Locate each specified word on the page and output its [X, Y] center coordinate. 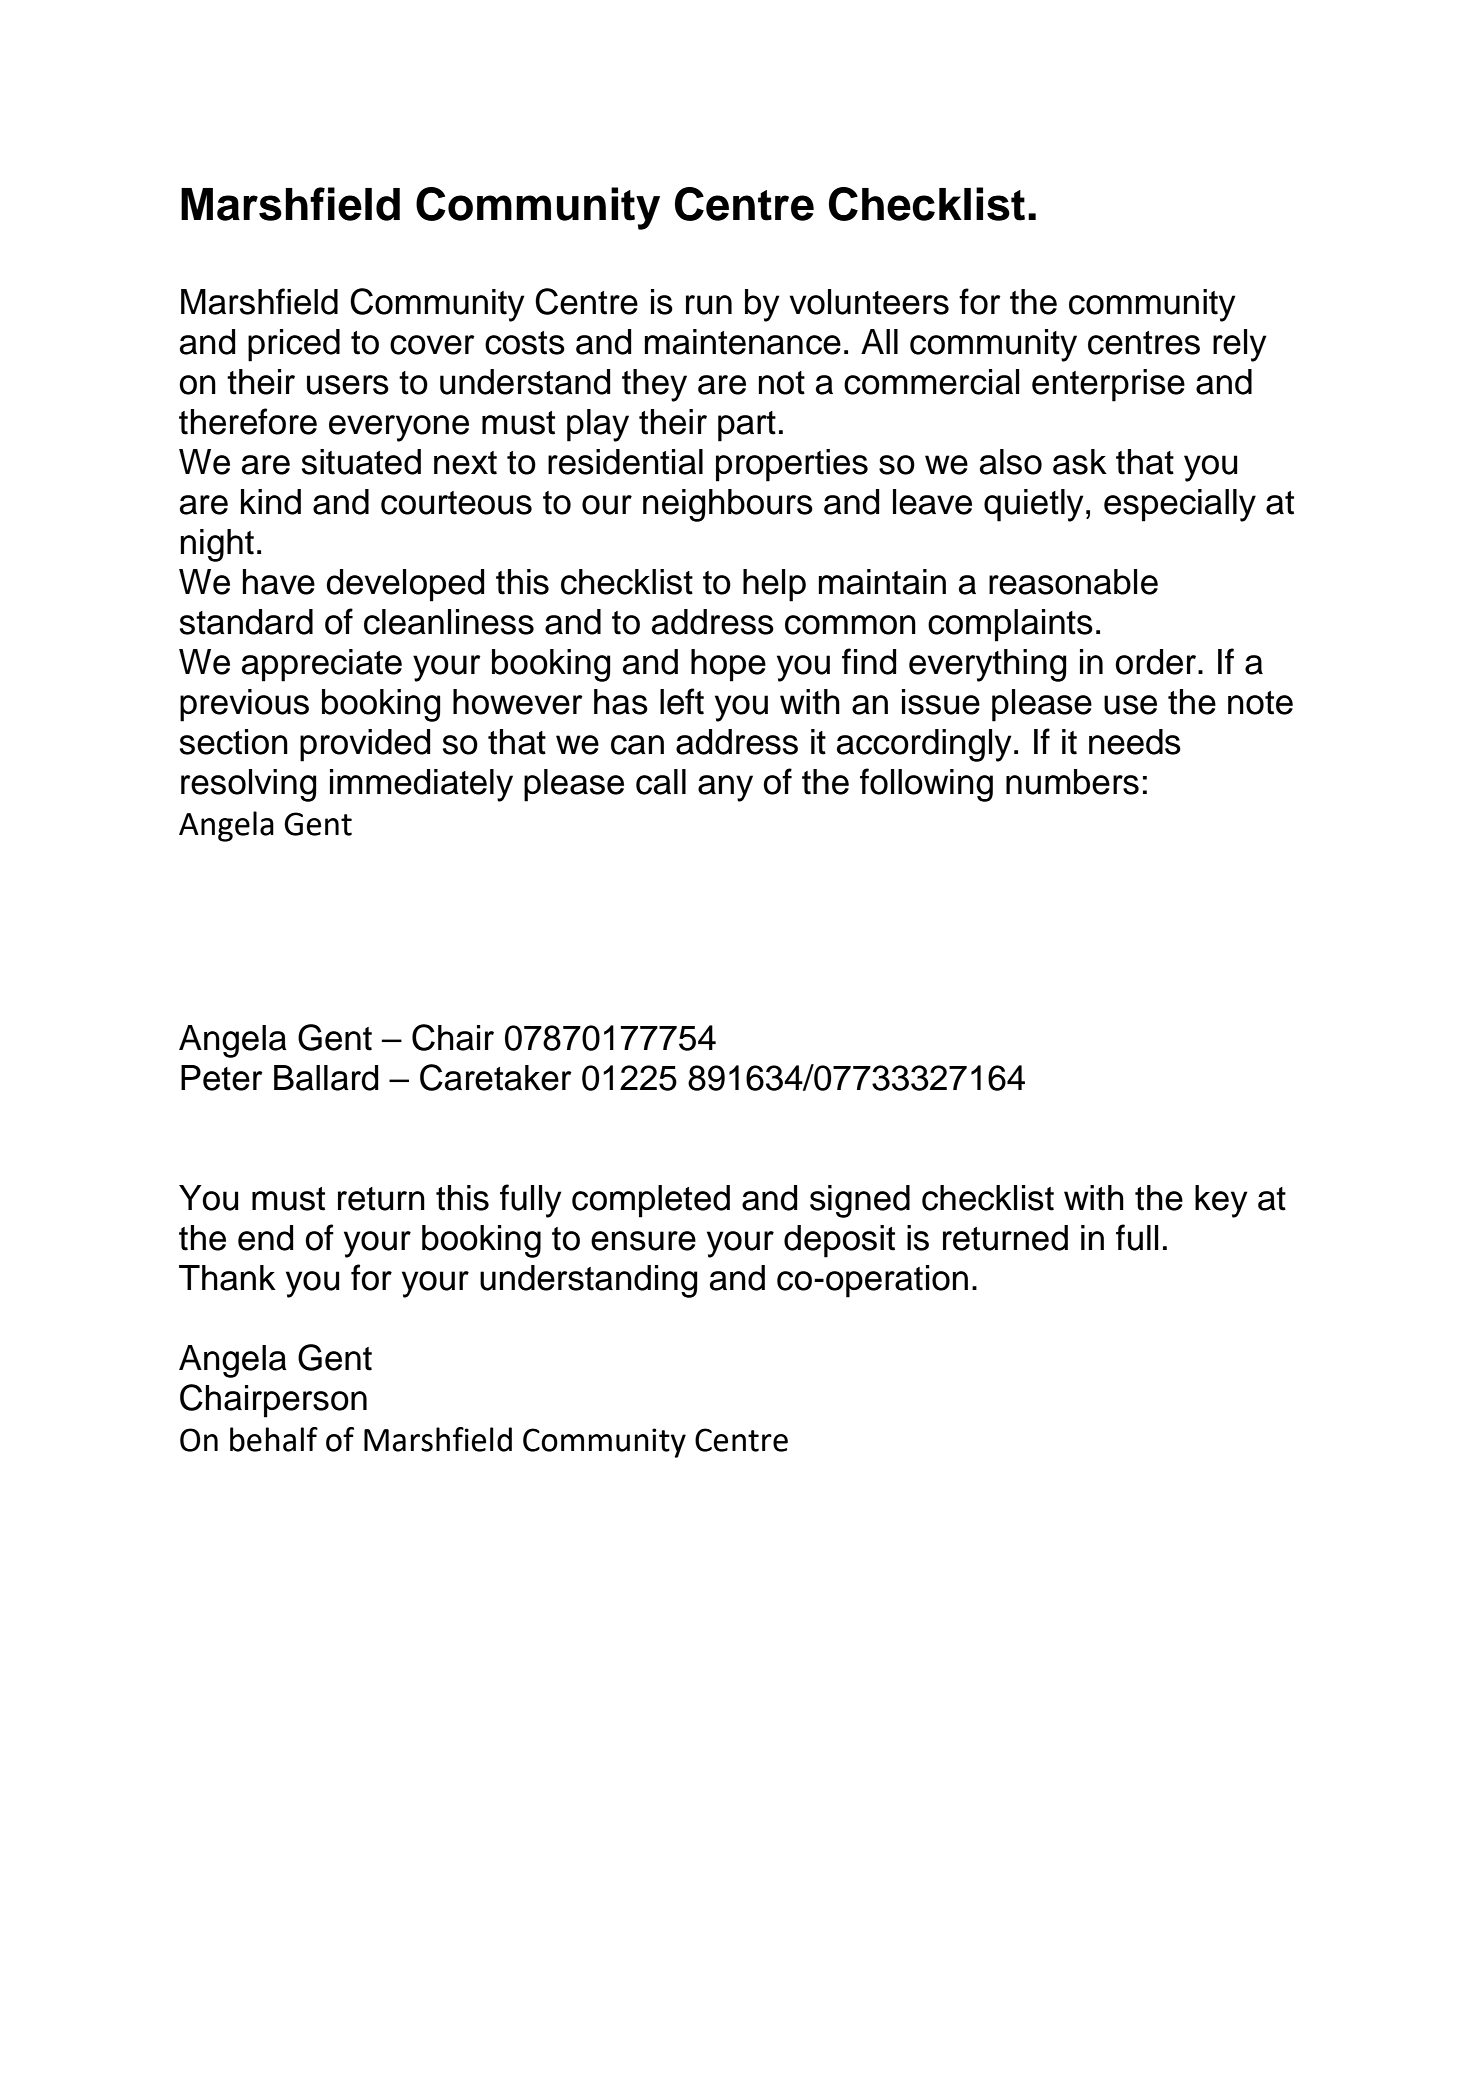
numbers [1072, 782]
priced [294, 345]
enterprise [1108, 385]
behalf [274, 1439]
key [1221, 1201]
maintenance [743, 342]
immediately [421, 785]
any [725, 788]
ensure [643, 1241]
